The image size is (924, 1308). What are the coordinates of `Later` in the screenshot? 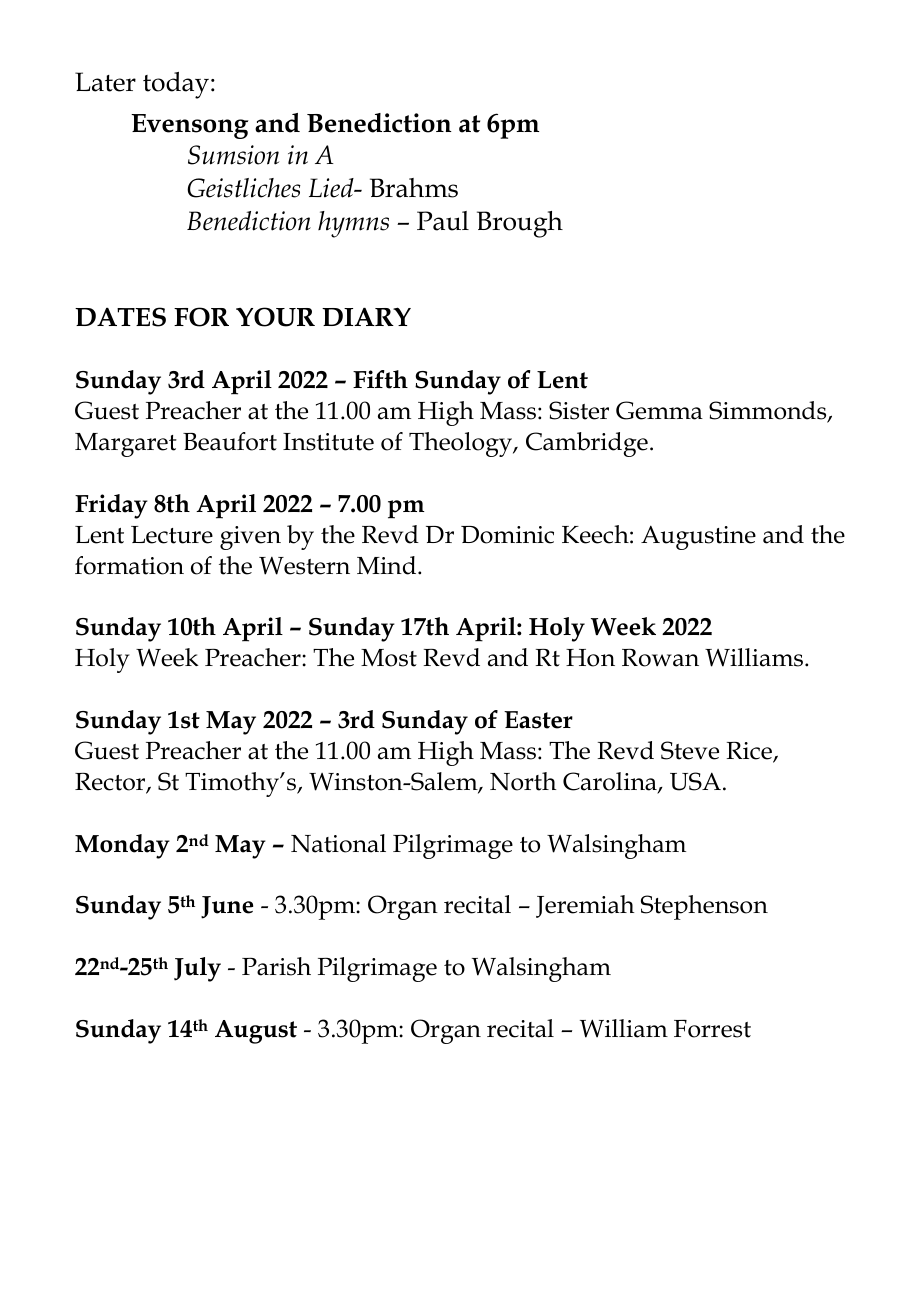 It's located at (105, 82).
